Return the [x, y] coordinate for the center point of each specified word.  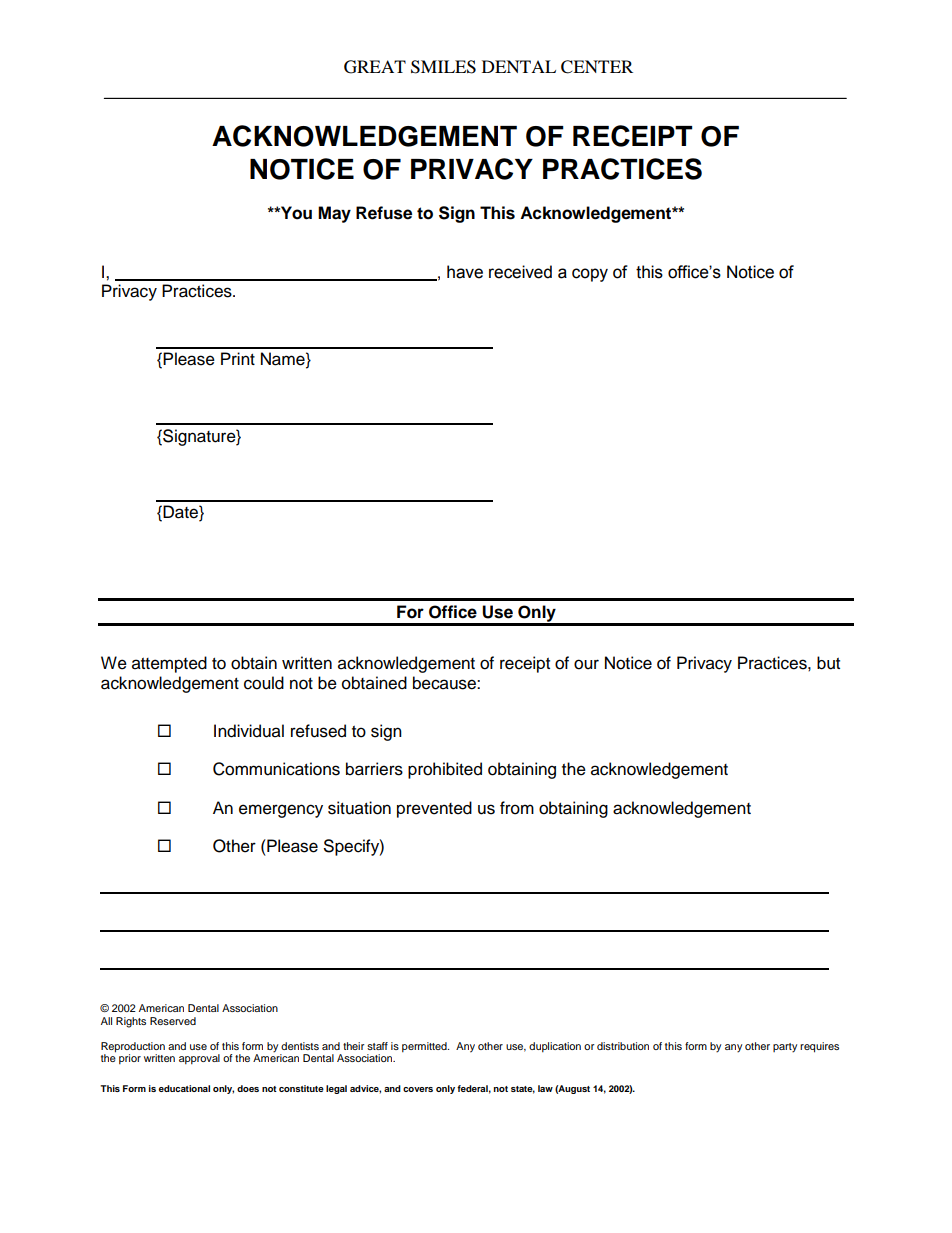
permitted [425, 1047]
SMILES [443, 67]
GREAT [375, 67]
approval [199, 1059]
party [785, 1048]
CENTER [597, 67]
